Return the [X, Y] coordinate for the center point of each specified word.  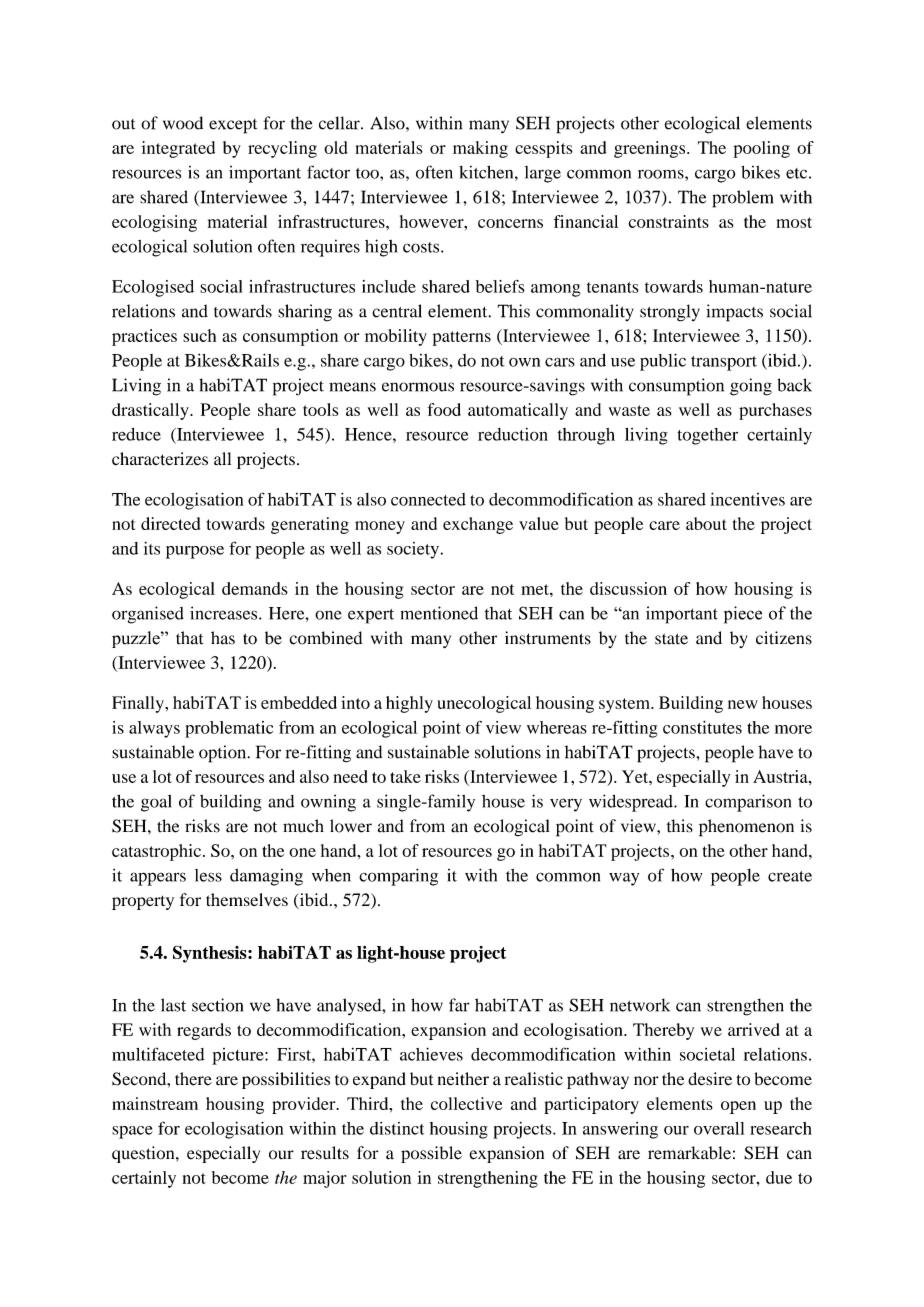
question [144, 1154]
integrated [178, 149]
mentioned [439, 613]
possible [431, 1154]
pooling [761, 149]
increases [225, 613]
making [480, 149]
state [671, 639]
